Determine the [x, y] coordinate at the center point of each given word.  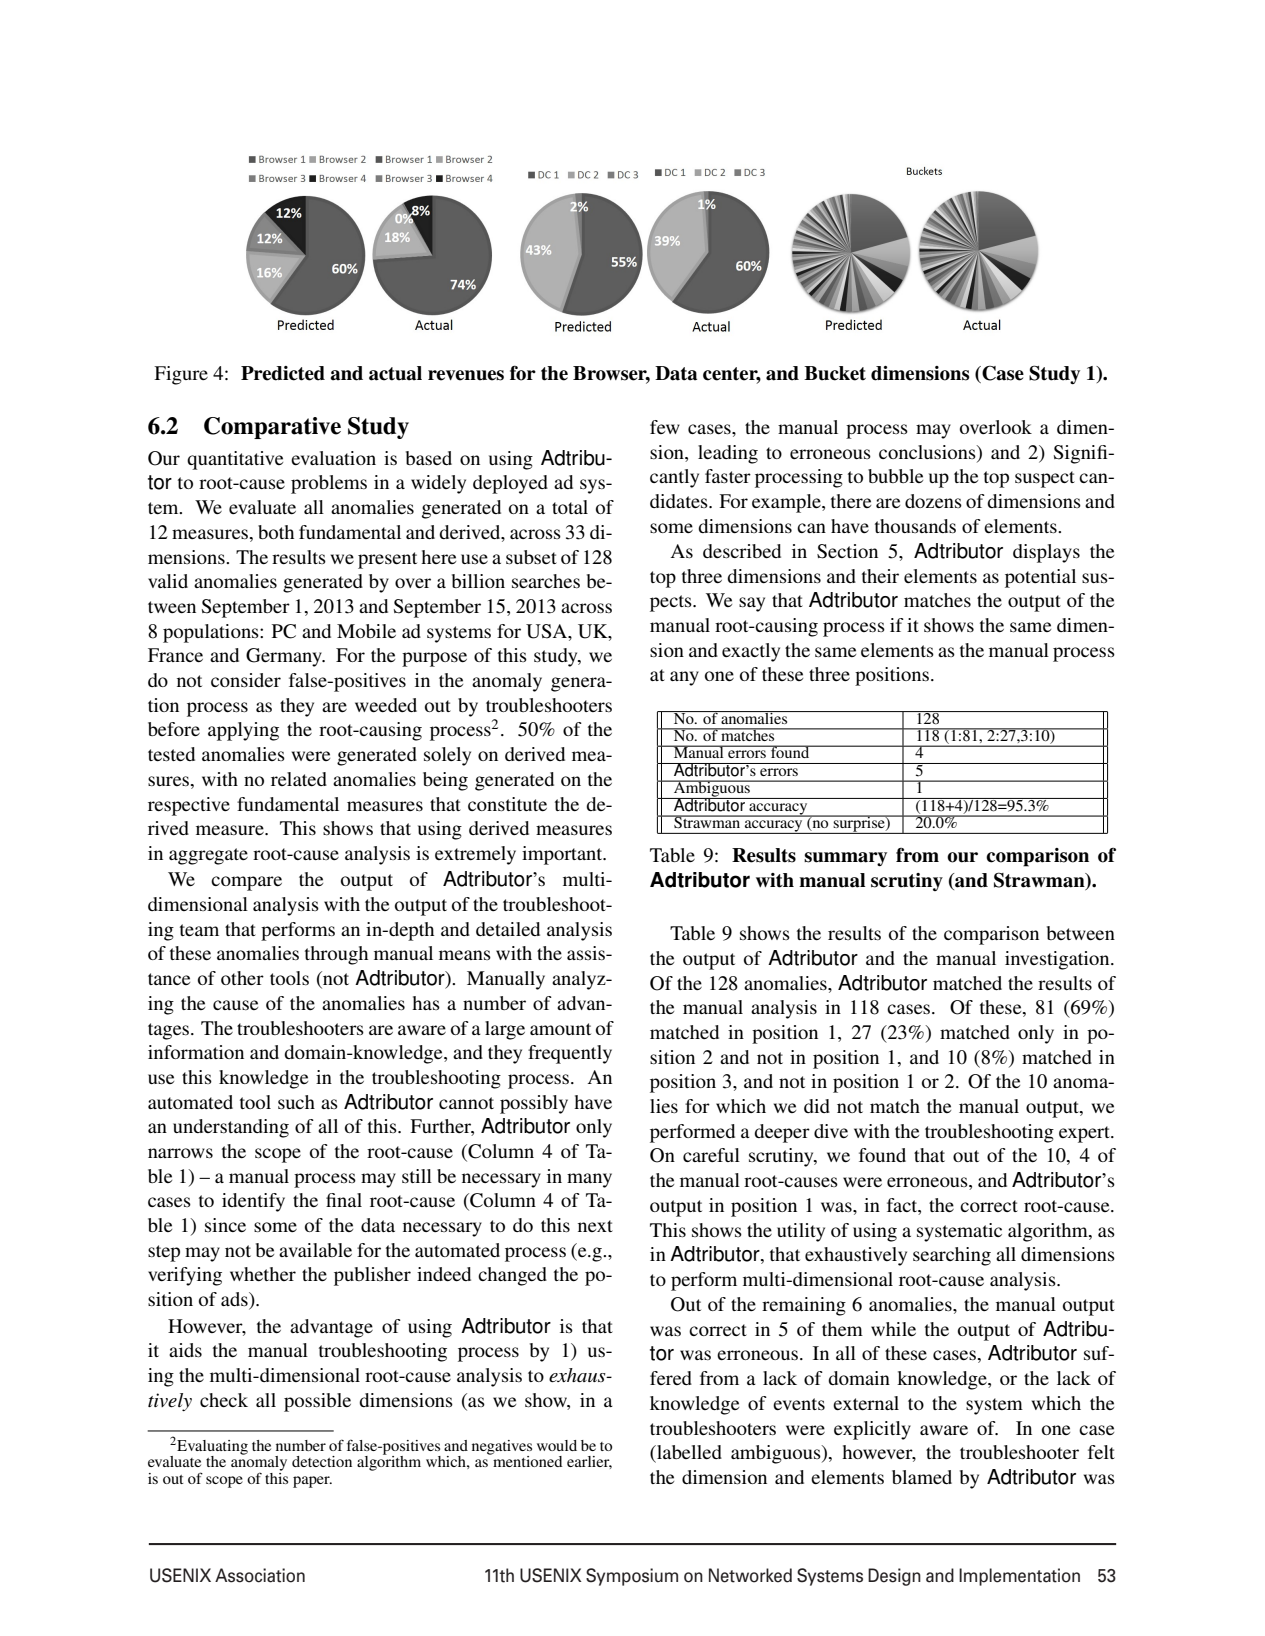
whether [263, 1274]
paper [312, 1482]
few [665, 427]
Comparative [272, 428]
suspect [1045, 479]
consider [246, 680]
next [595, 1226]
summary [845, 859]
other [242, 978]
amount [560, 1029]
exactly [751, 652]
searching [952, 1256]
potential [1040, 578]
